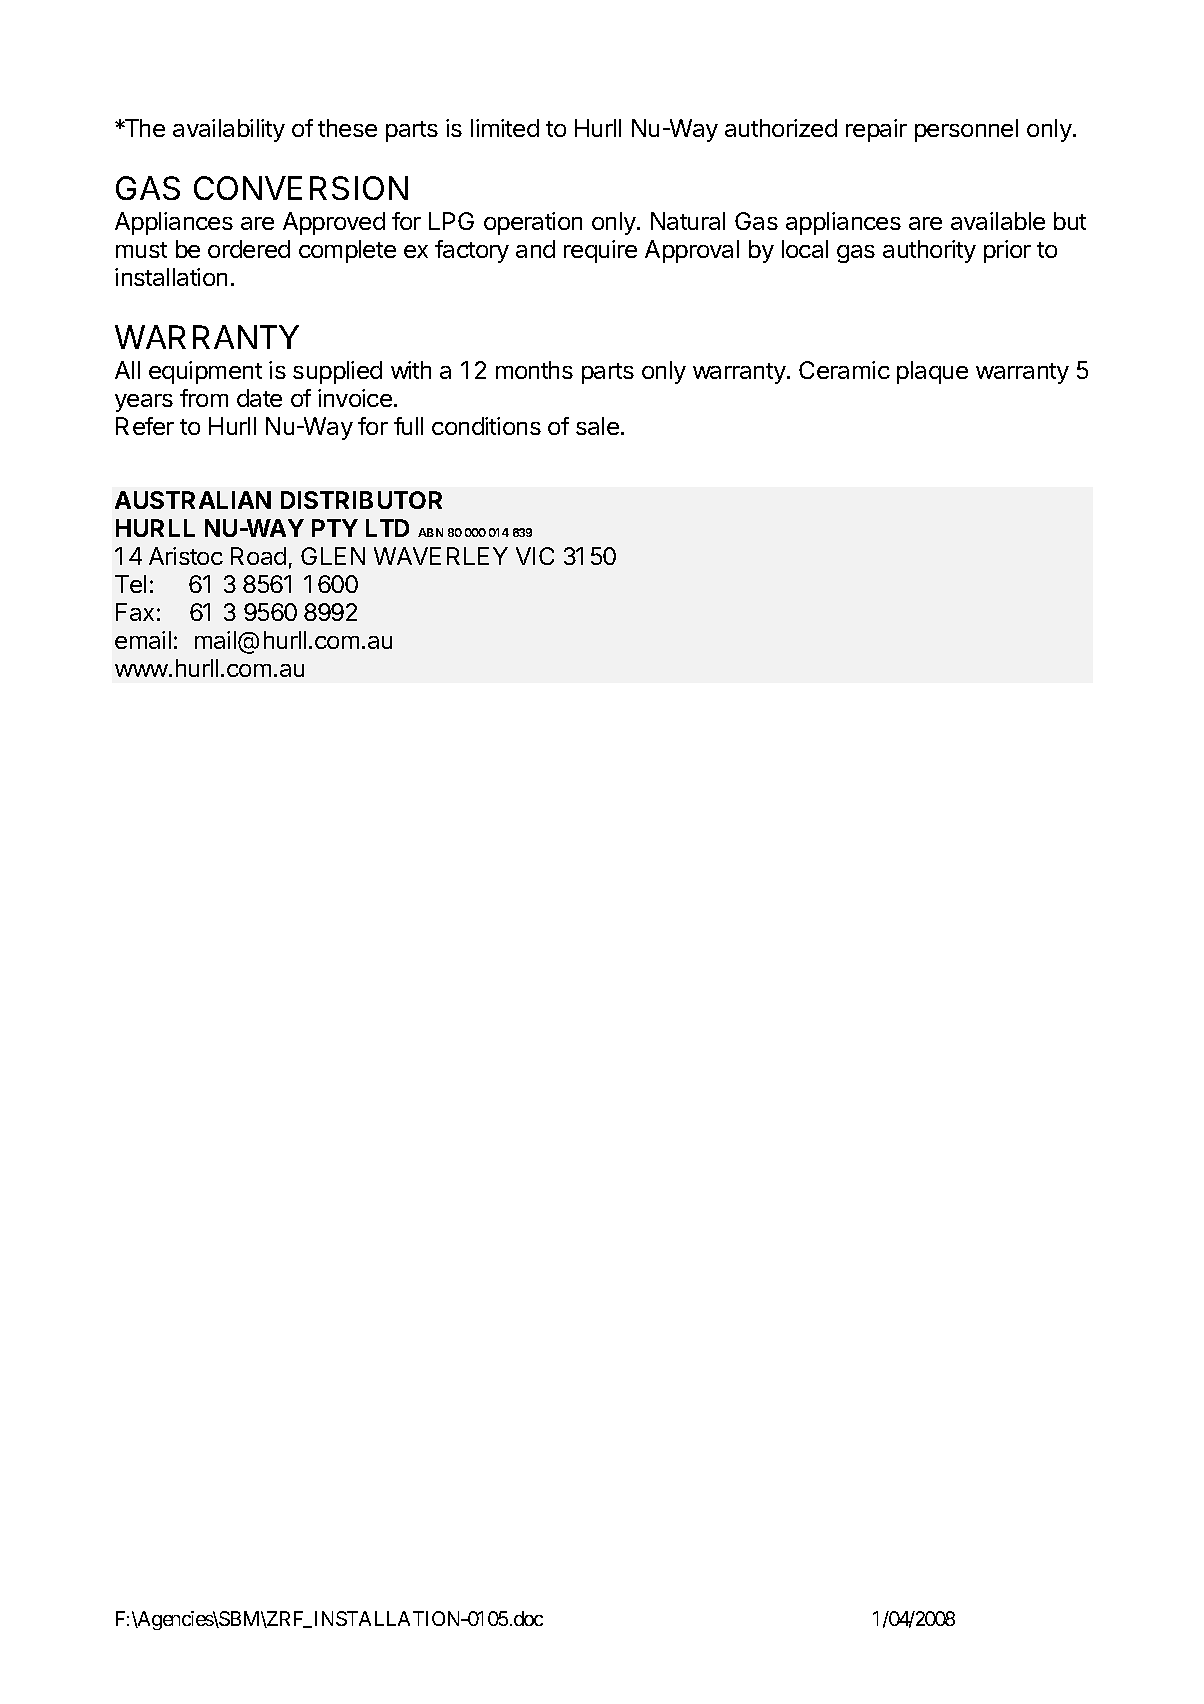  Describe the element at coordinates (229, 130) in the image. I see `availability` at that location.
